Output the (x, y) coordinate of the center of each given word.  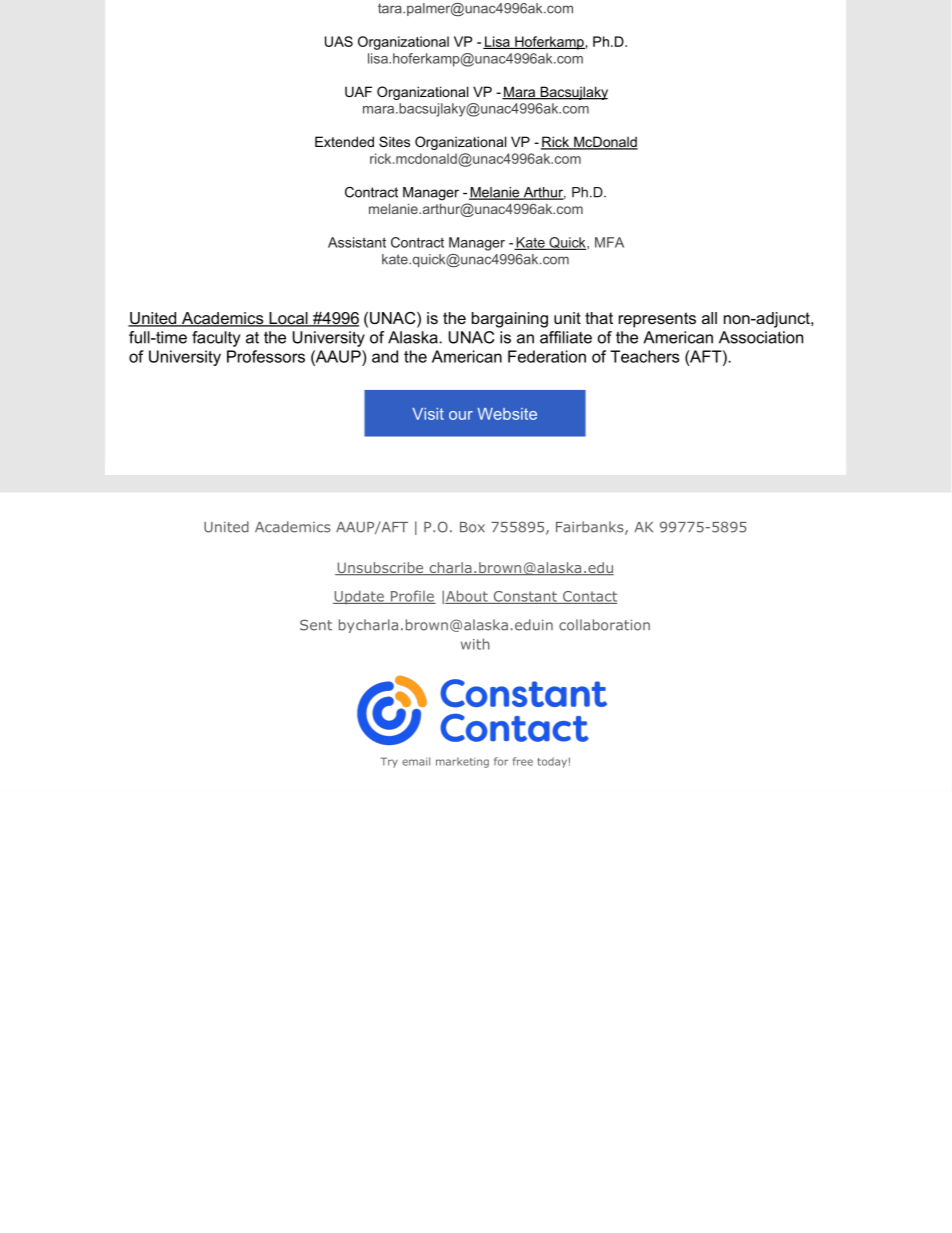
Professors (266, 356)
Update (359, 597)
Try (389, 762)
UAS (339, 41)
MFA (609, 242)
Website (507, 414)
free (523, 761)
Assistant (357, 242)
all (709, 318)
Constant (525, 597)
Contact (589, 597)
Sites (394, 141)
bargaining (510, 320)
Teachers (644, 356)
